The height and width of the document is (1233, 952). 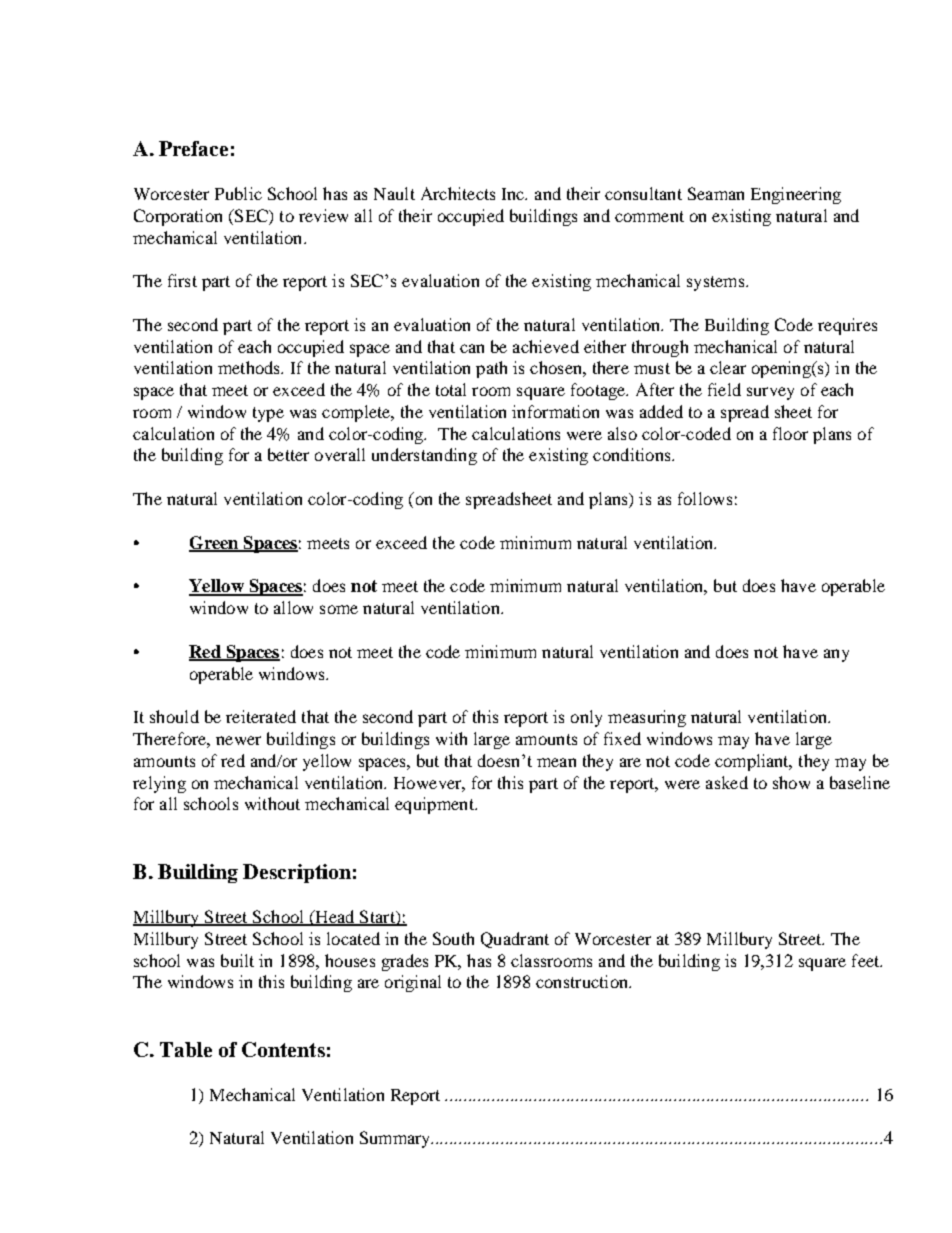 I want to click on Engineering, so click(x=796, y=195).
